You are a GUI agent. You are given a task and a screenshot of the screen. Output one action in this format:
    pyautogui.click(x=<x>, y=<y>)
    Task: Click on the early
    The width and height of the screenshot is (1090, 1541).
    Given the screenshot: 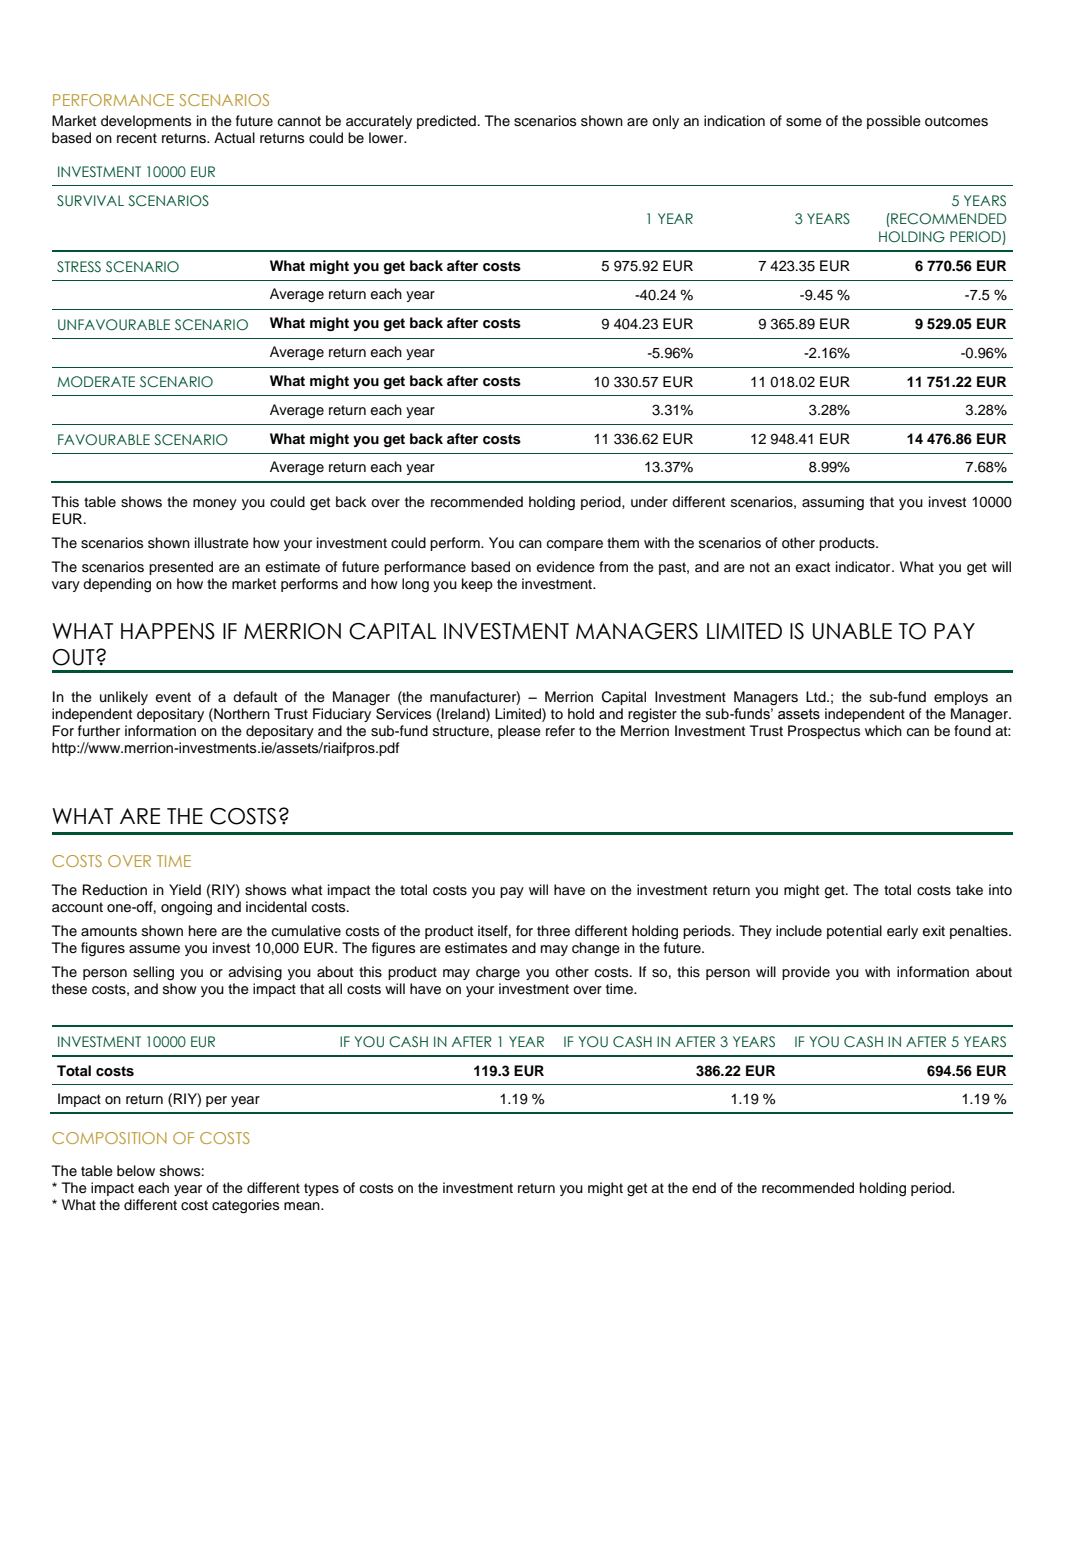 What is the action you would take?
    pyautogui.click(x=902, y=932)
